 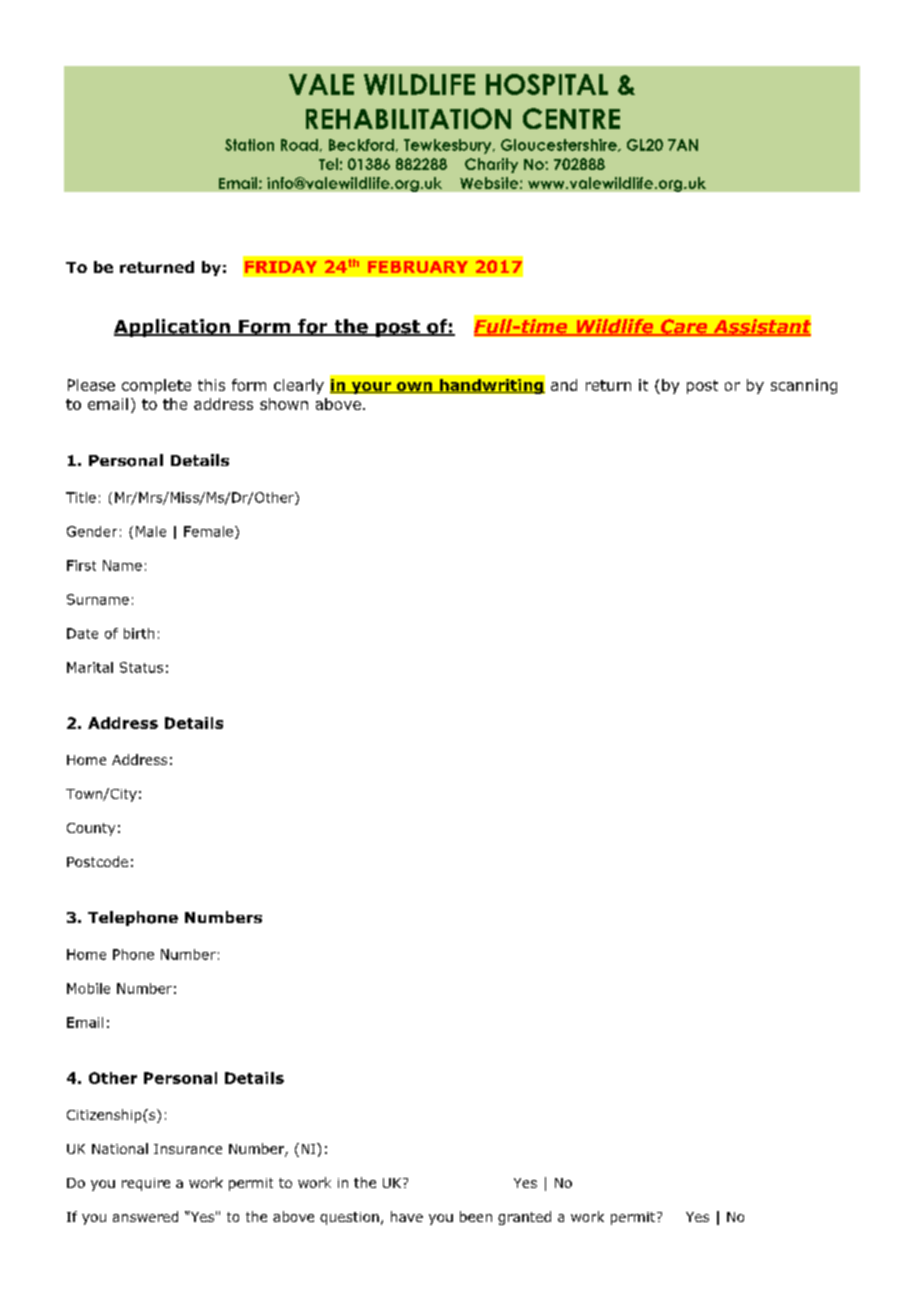 I want to click on Application, so click(x=173, y=328).
